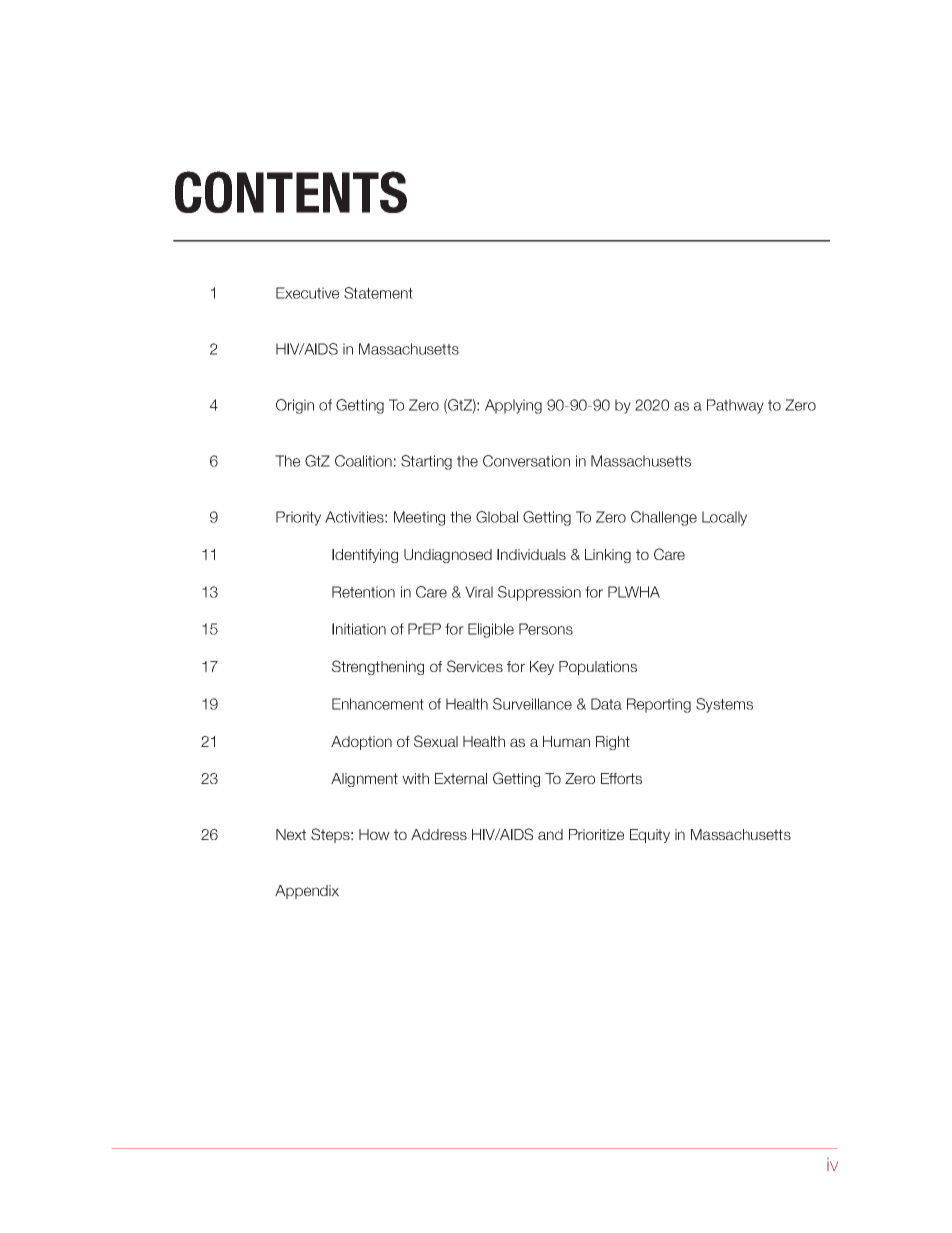 This page has width=952, height=1233. Describe the element at coordinates (550, 834) in the page. I see `and` at that location.
